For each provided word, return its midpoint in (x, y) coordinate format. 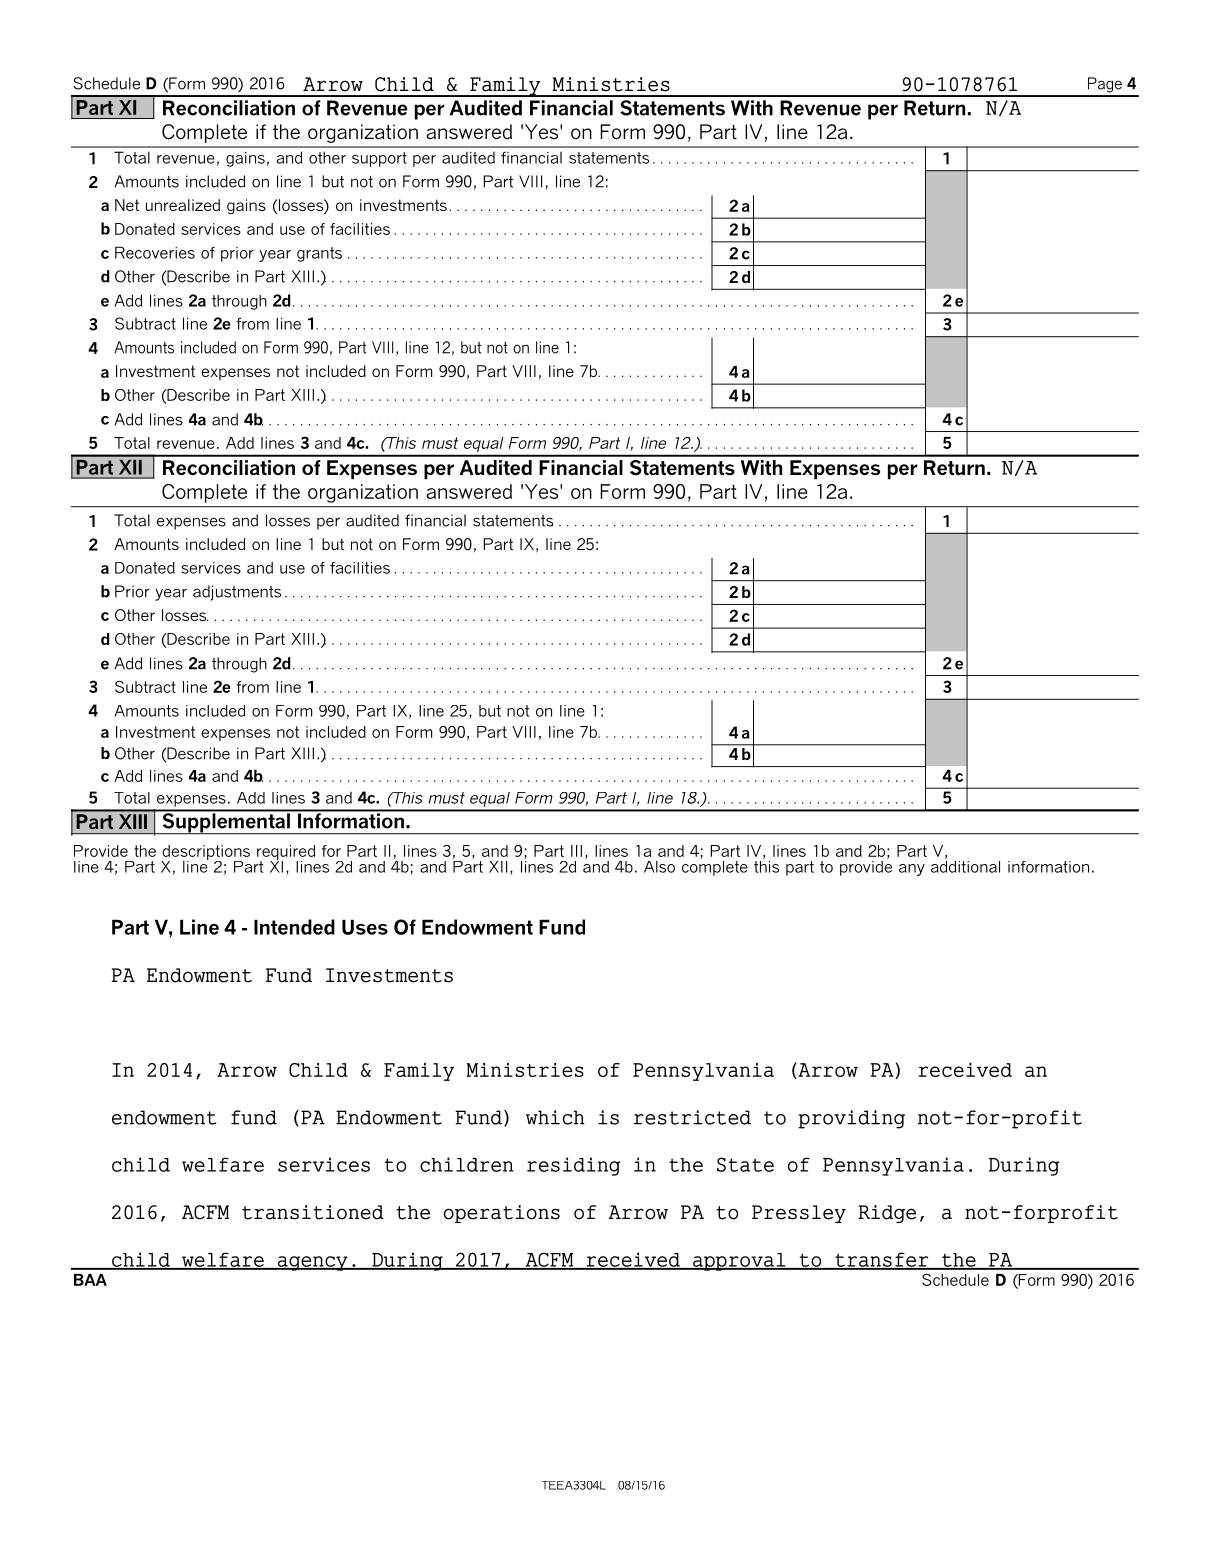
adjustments (237, 593)
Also (659, 867)
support (379, 159)
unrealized (183, 205)
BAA (90, 1280)
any (912, 870)
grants (319, 254)
